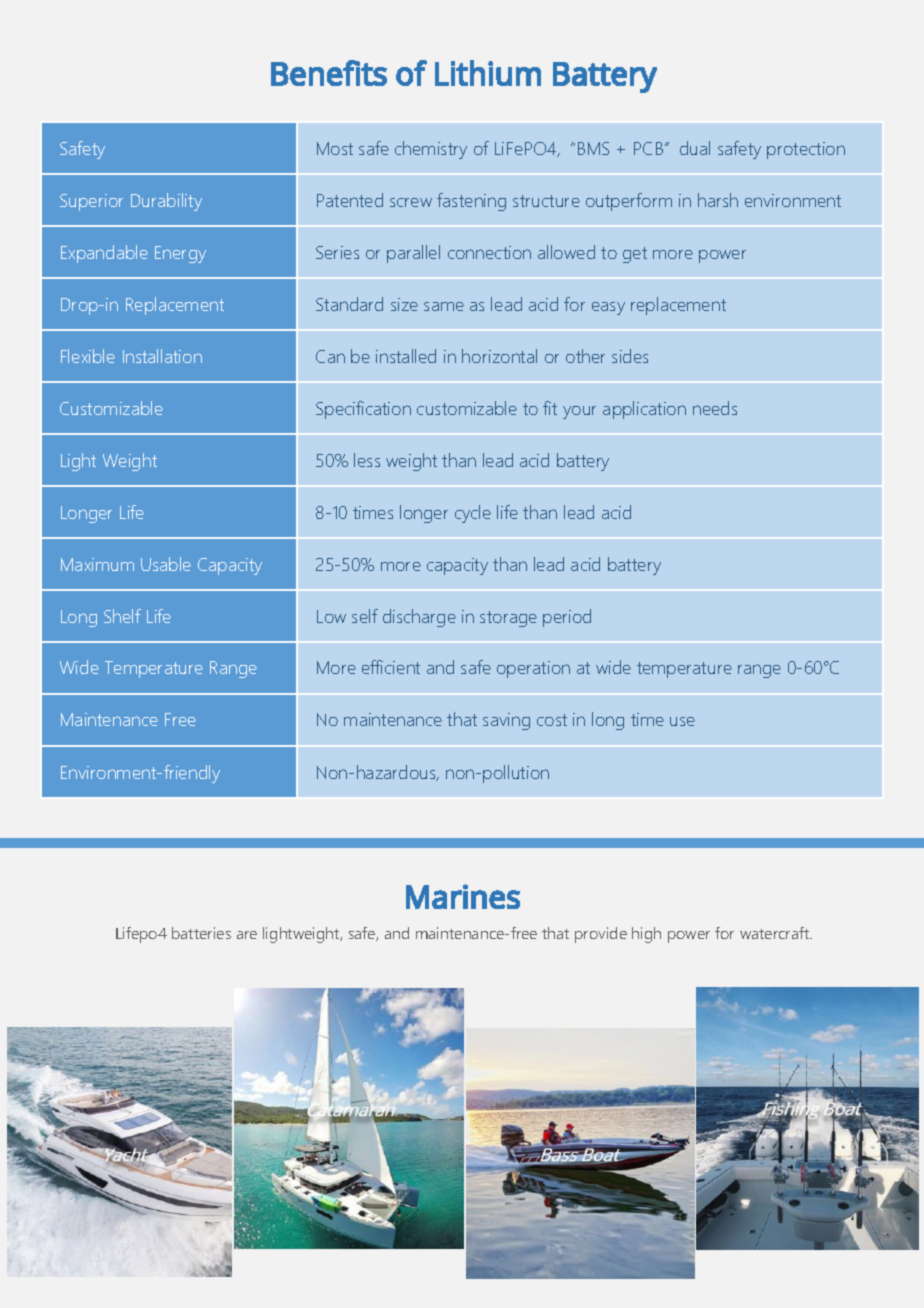  I want to click on needs, so click(715, 408).
